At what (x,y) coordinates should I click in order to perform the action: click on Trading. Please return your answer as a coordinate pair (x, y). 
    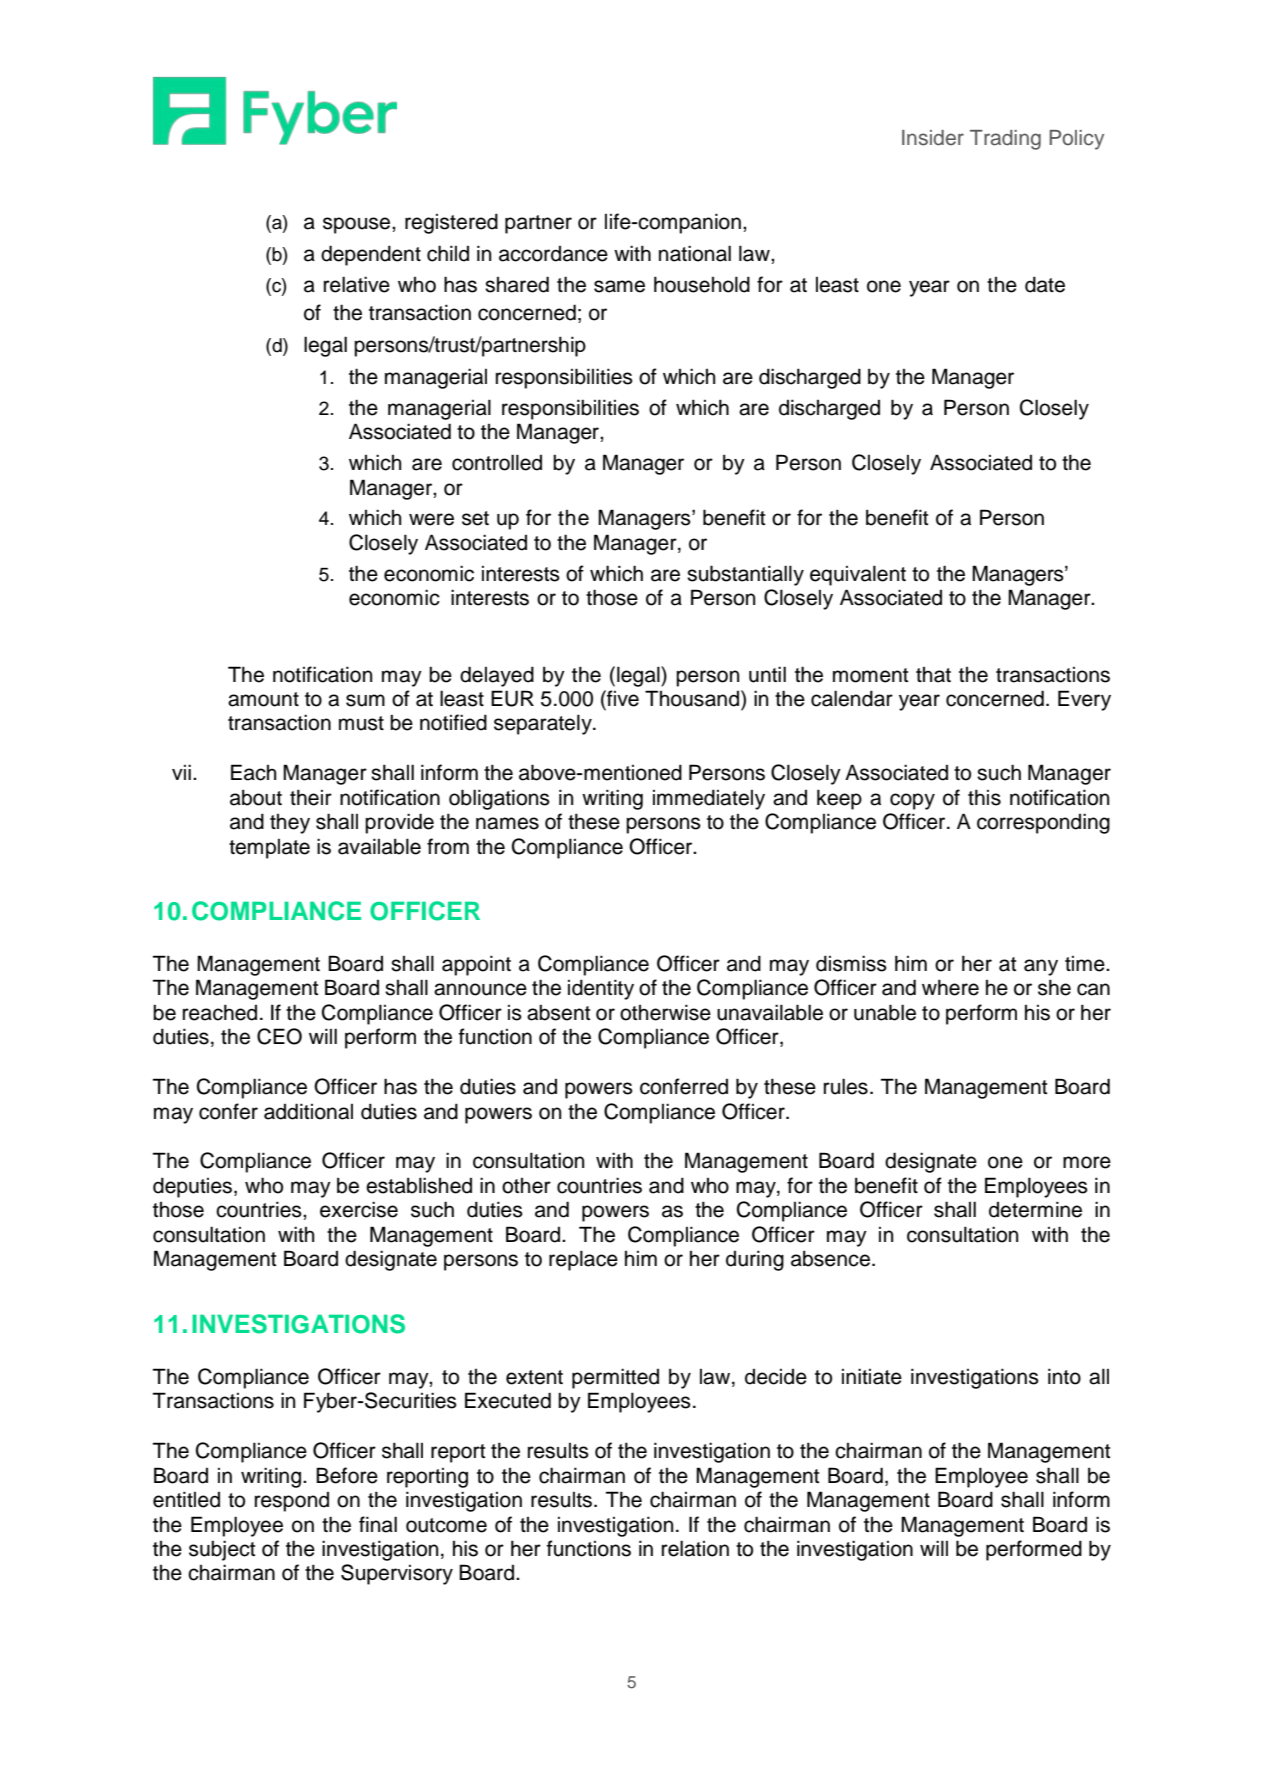
    Looking at the image, I should click on (1005, 140).
